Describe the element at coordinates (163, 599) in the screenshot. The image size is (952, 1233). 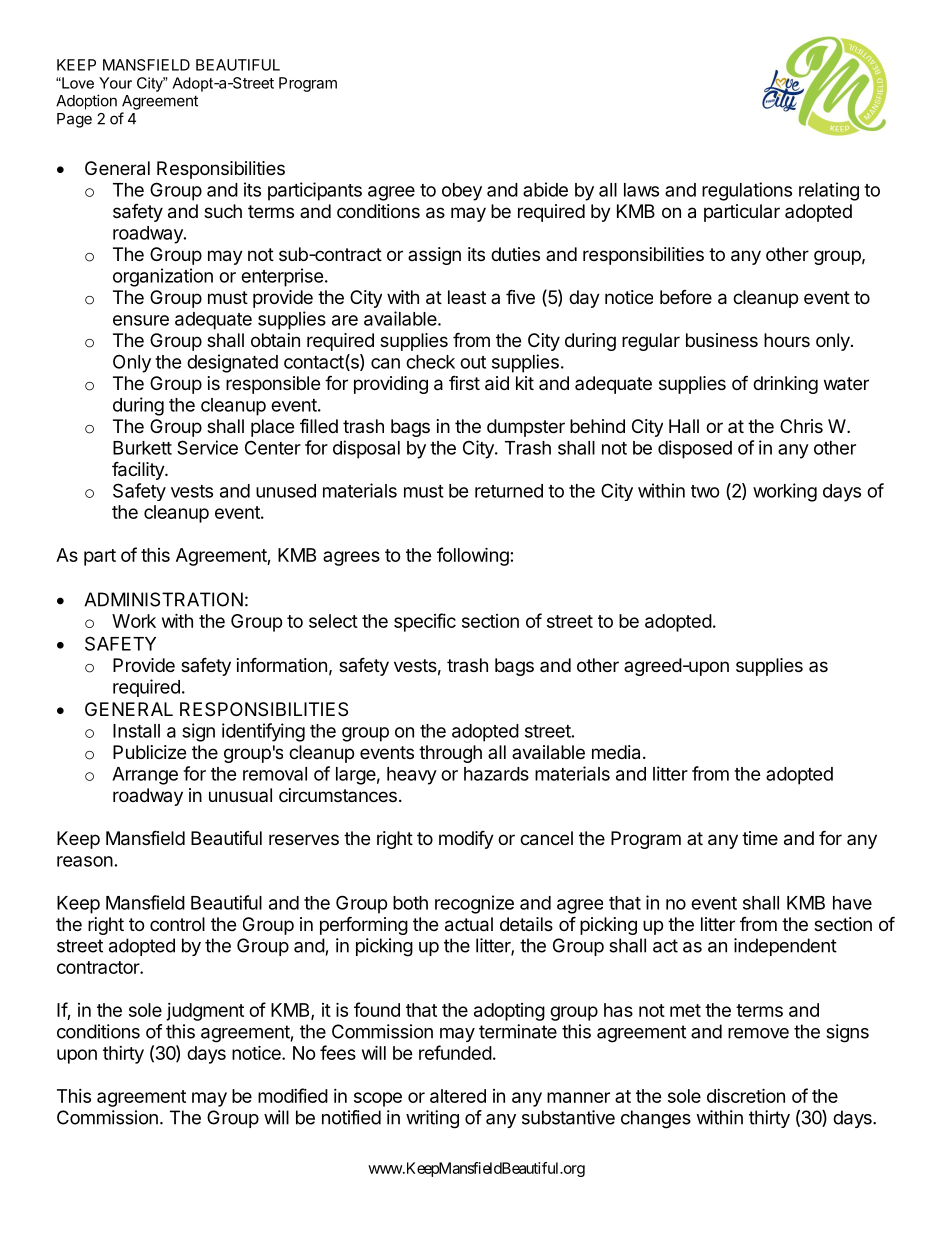
I see `ADMINISTRATION` at that location.
